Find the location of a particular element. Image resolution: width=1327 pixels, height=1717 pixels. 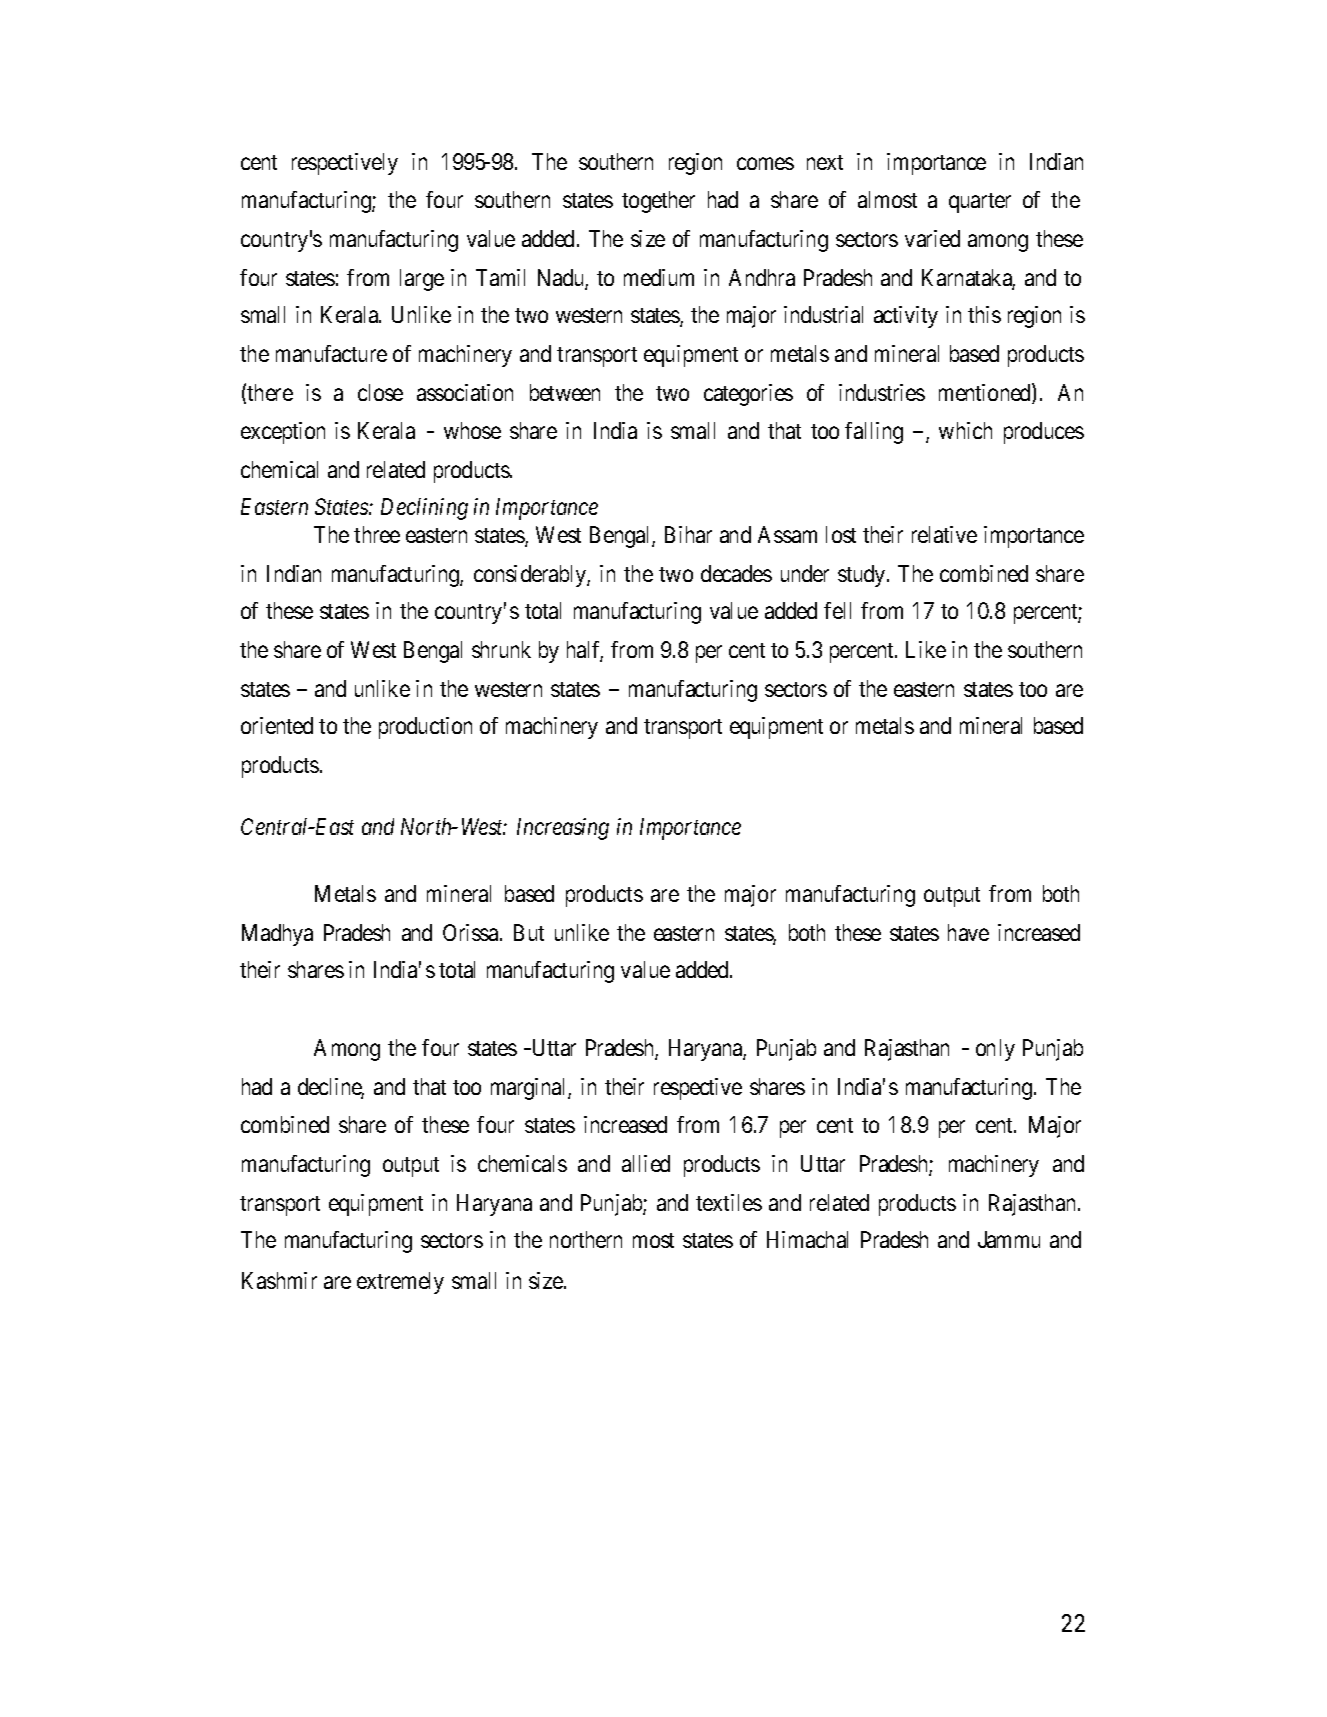

relative is located at coordinates (944, 534).
